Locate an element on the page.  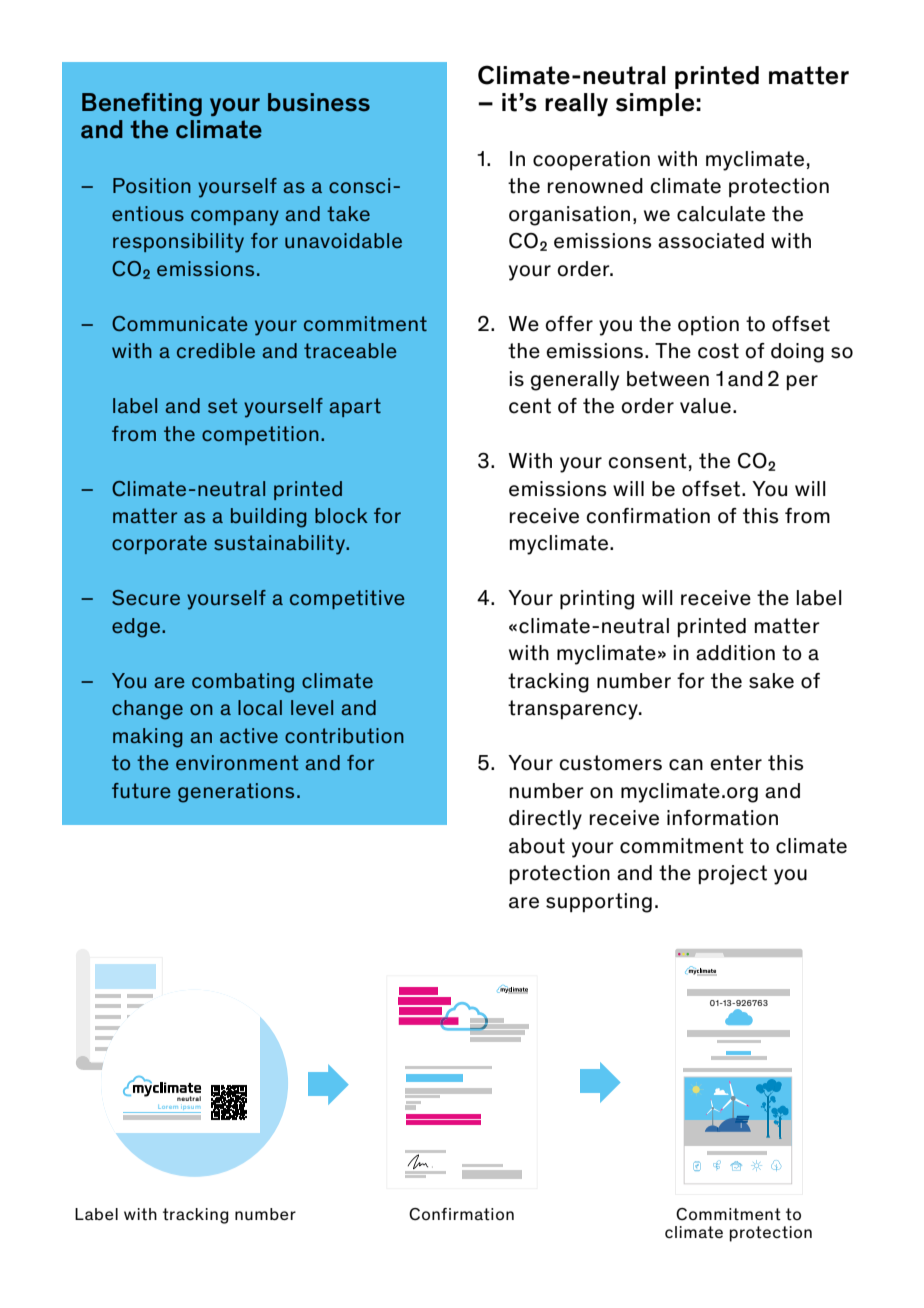
cost is located at coordinates (718, 351).
